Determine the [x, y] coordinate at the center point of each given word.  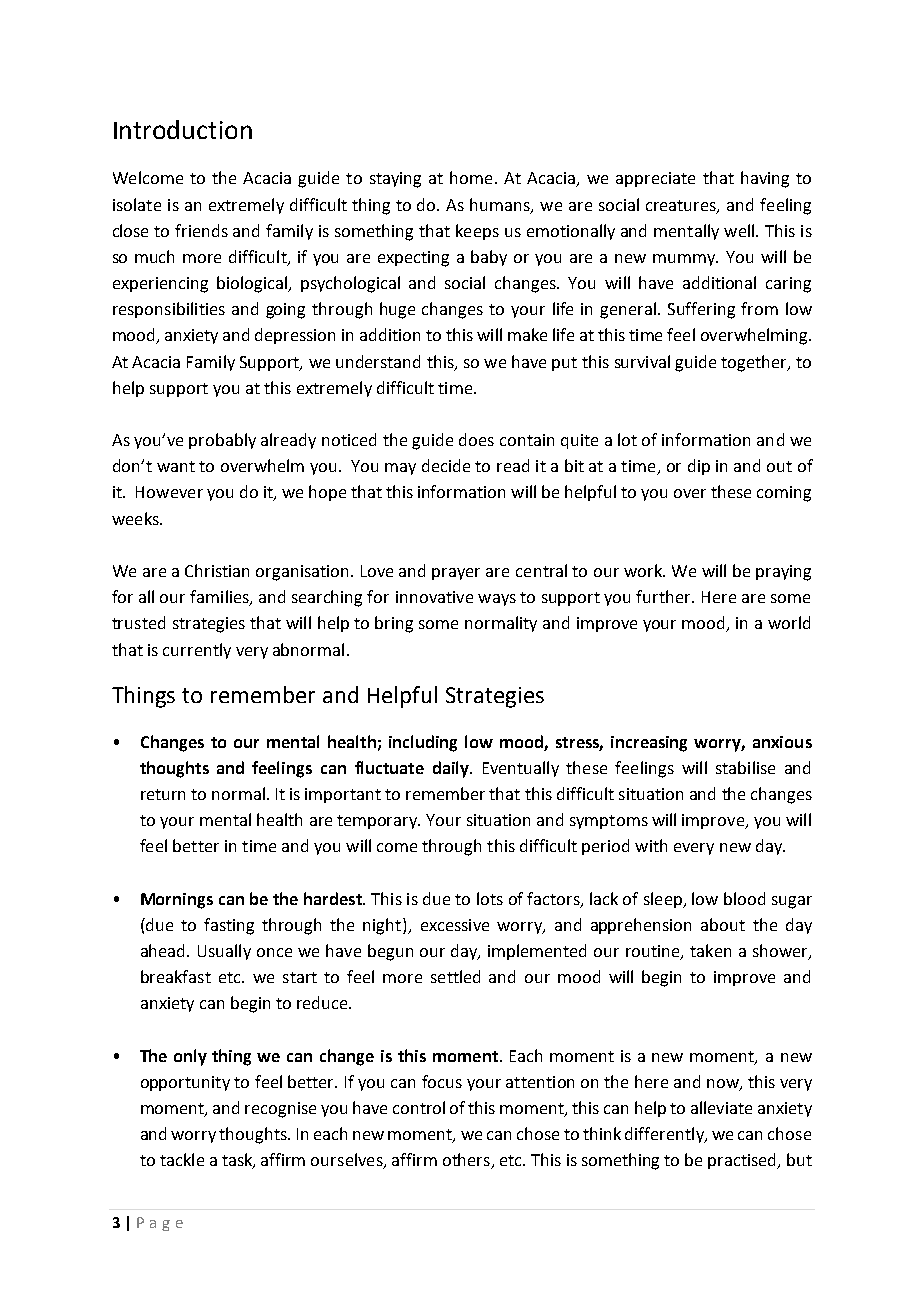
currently [197, 651]
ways [497, 600]
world [789, 622]
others [467, 1161]
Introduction [183, 129]
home [471, 177]
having [765, 179]
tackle [182, 1159]
